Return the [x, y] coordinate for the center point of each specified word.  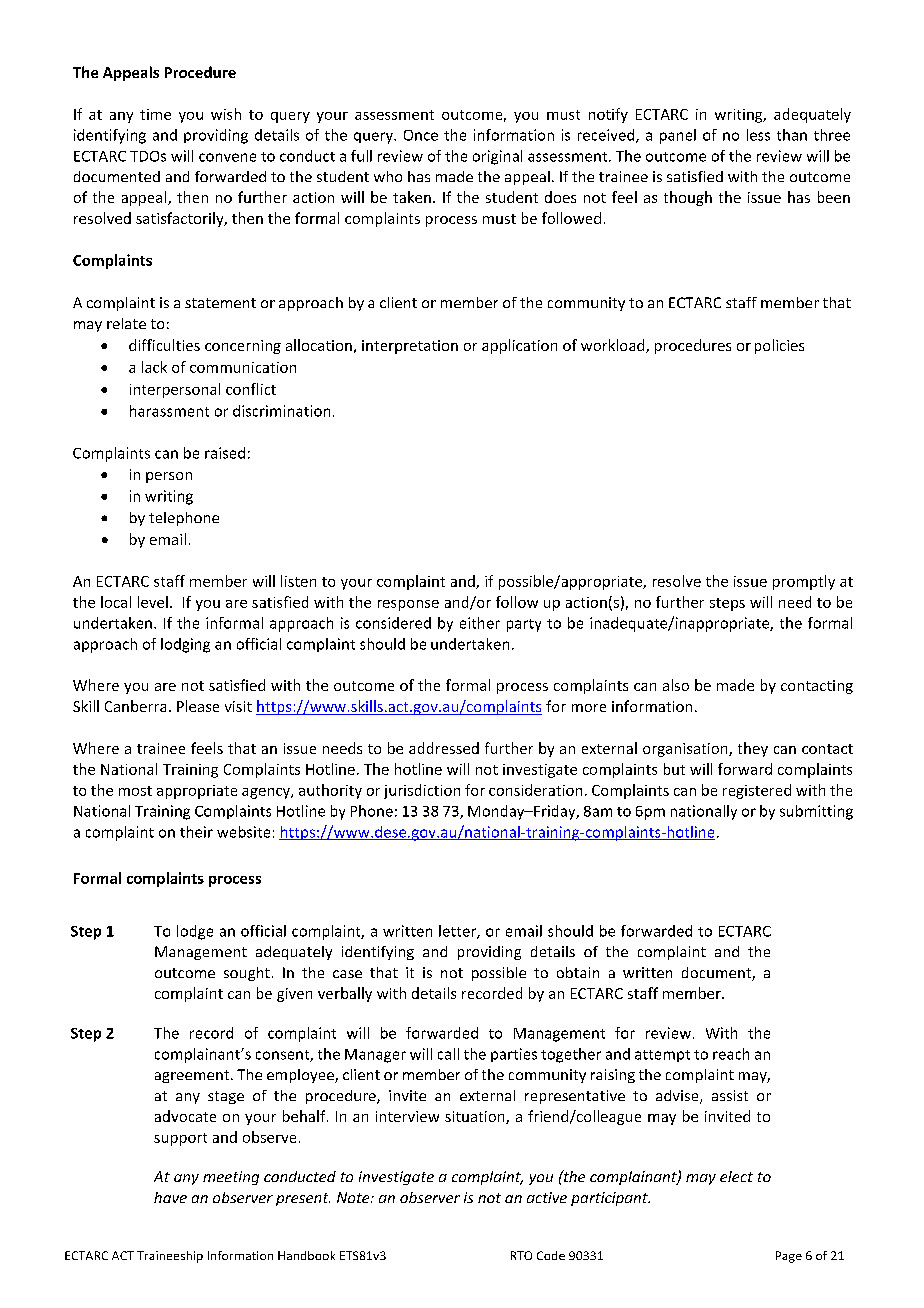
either [480, 623]
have [170, 1197]
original [497, 157]
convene [227, 157]
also [676, 685]
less [758, 135]
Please [198, 706]
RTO [521, 1255]
